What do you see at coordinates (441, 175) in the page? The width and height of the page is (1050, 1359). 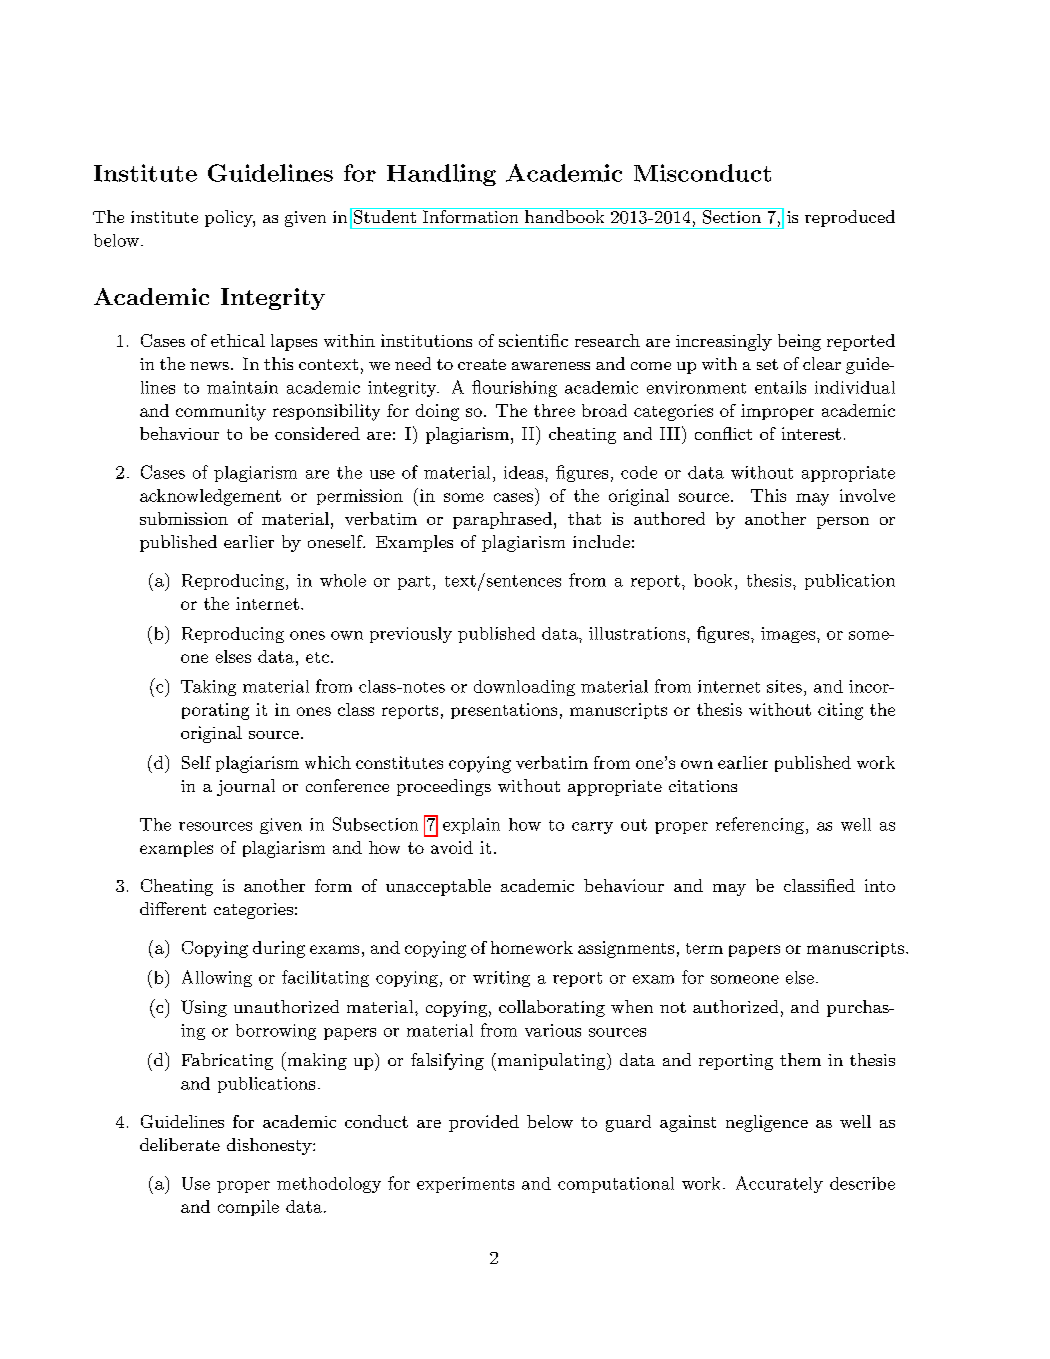 I see `Handling` at bounding box center [441, 175].
